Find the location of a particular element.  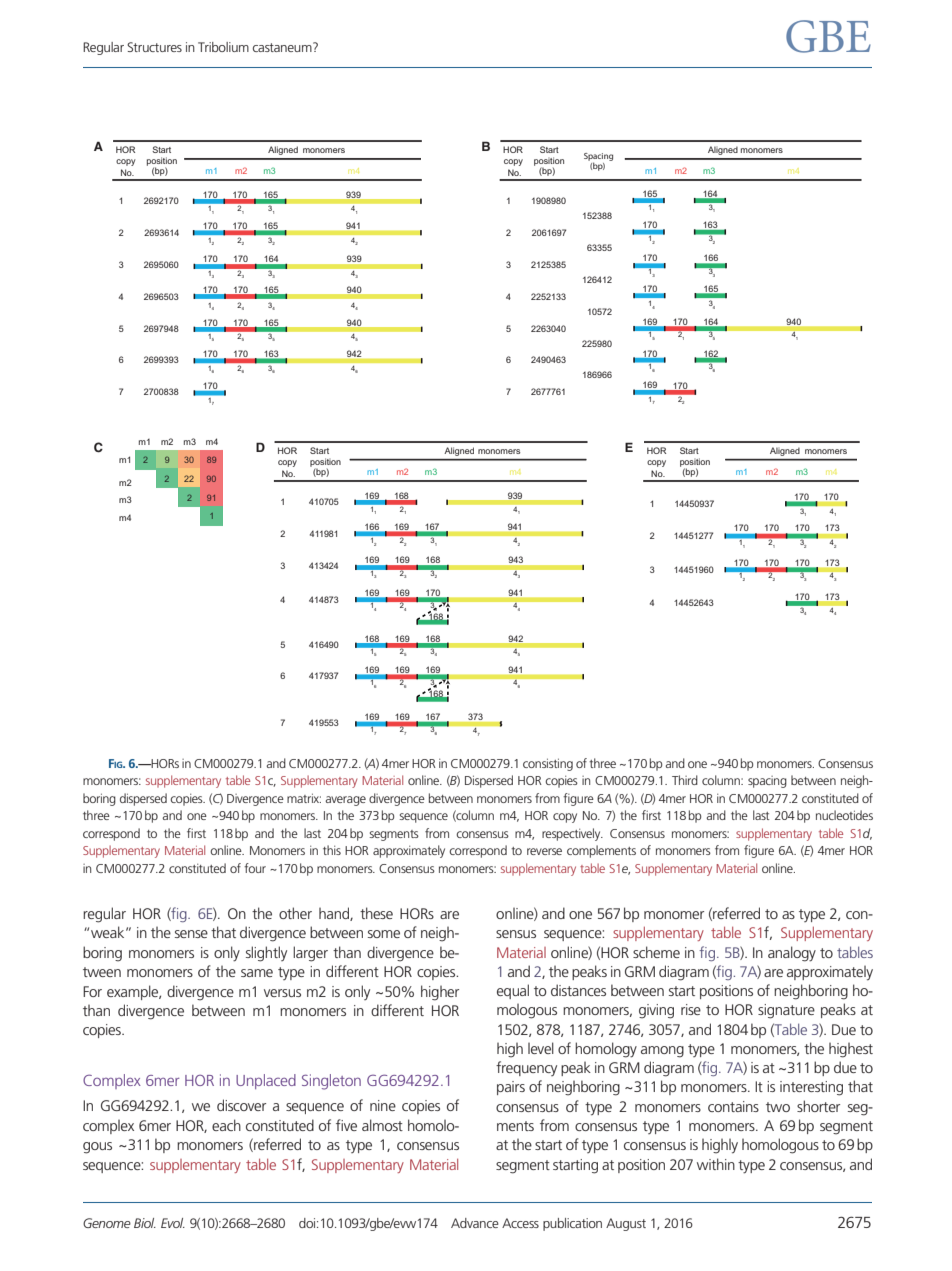

Third is located at coordinates (685, 780).
